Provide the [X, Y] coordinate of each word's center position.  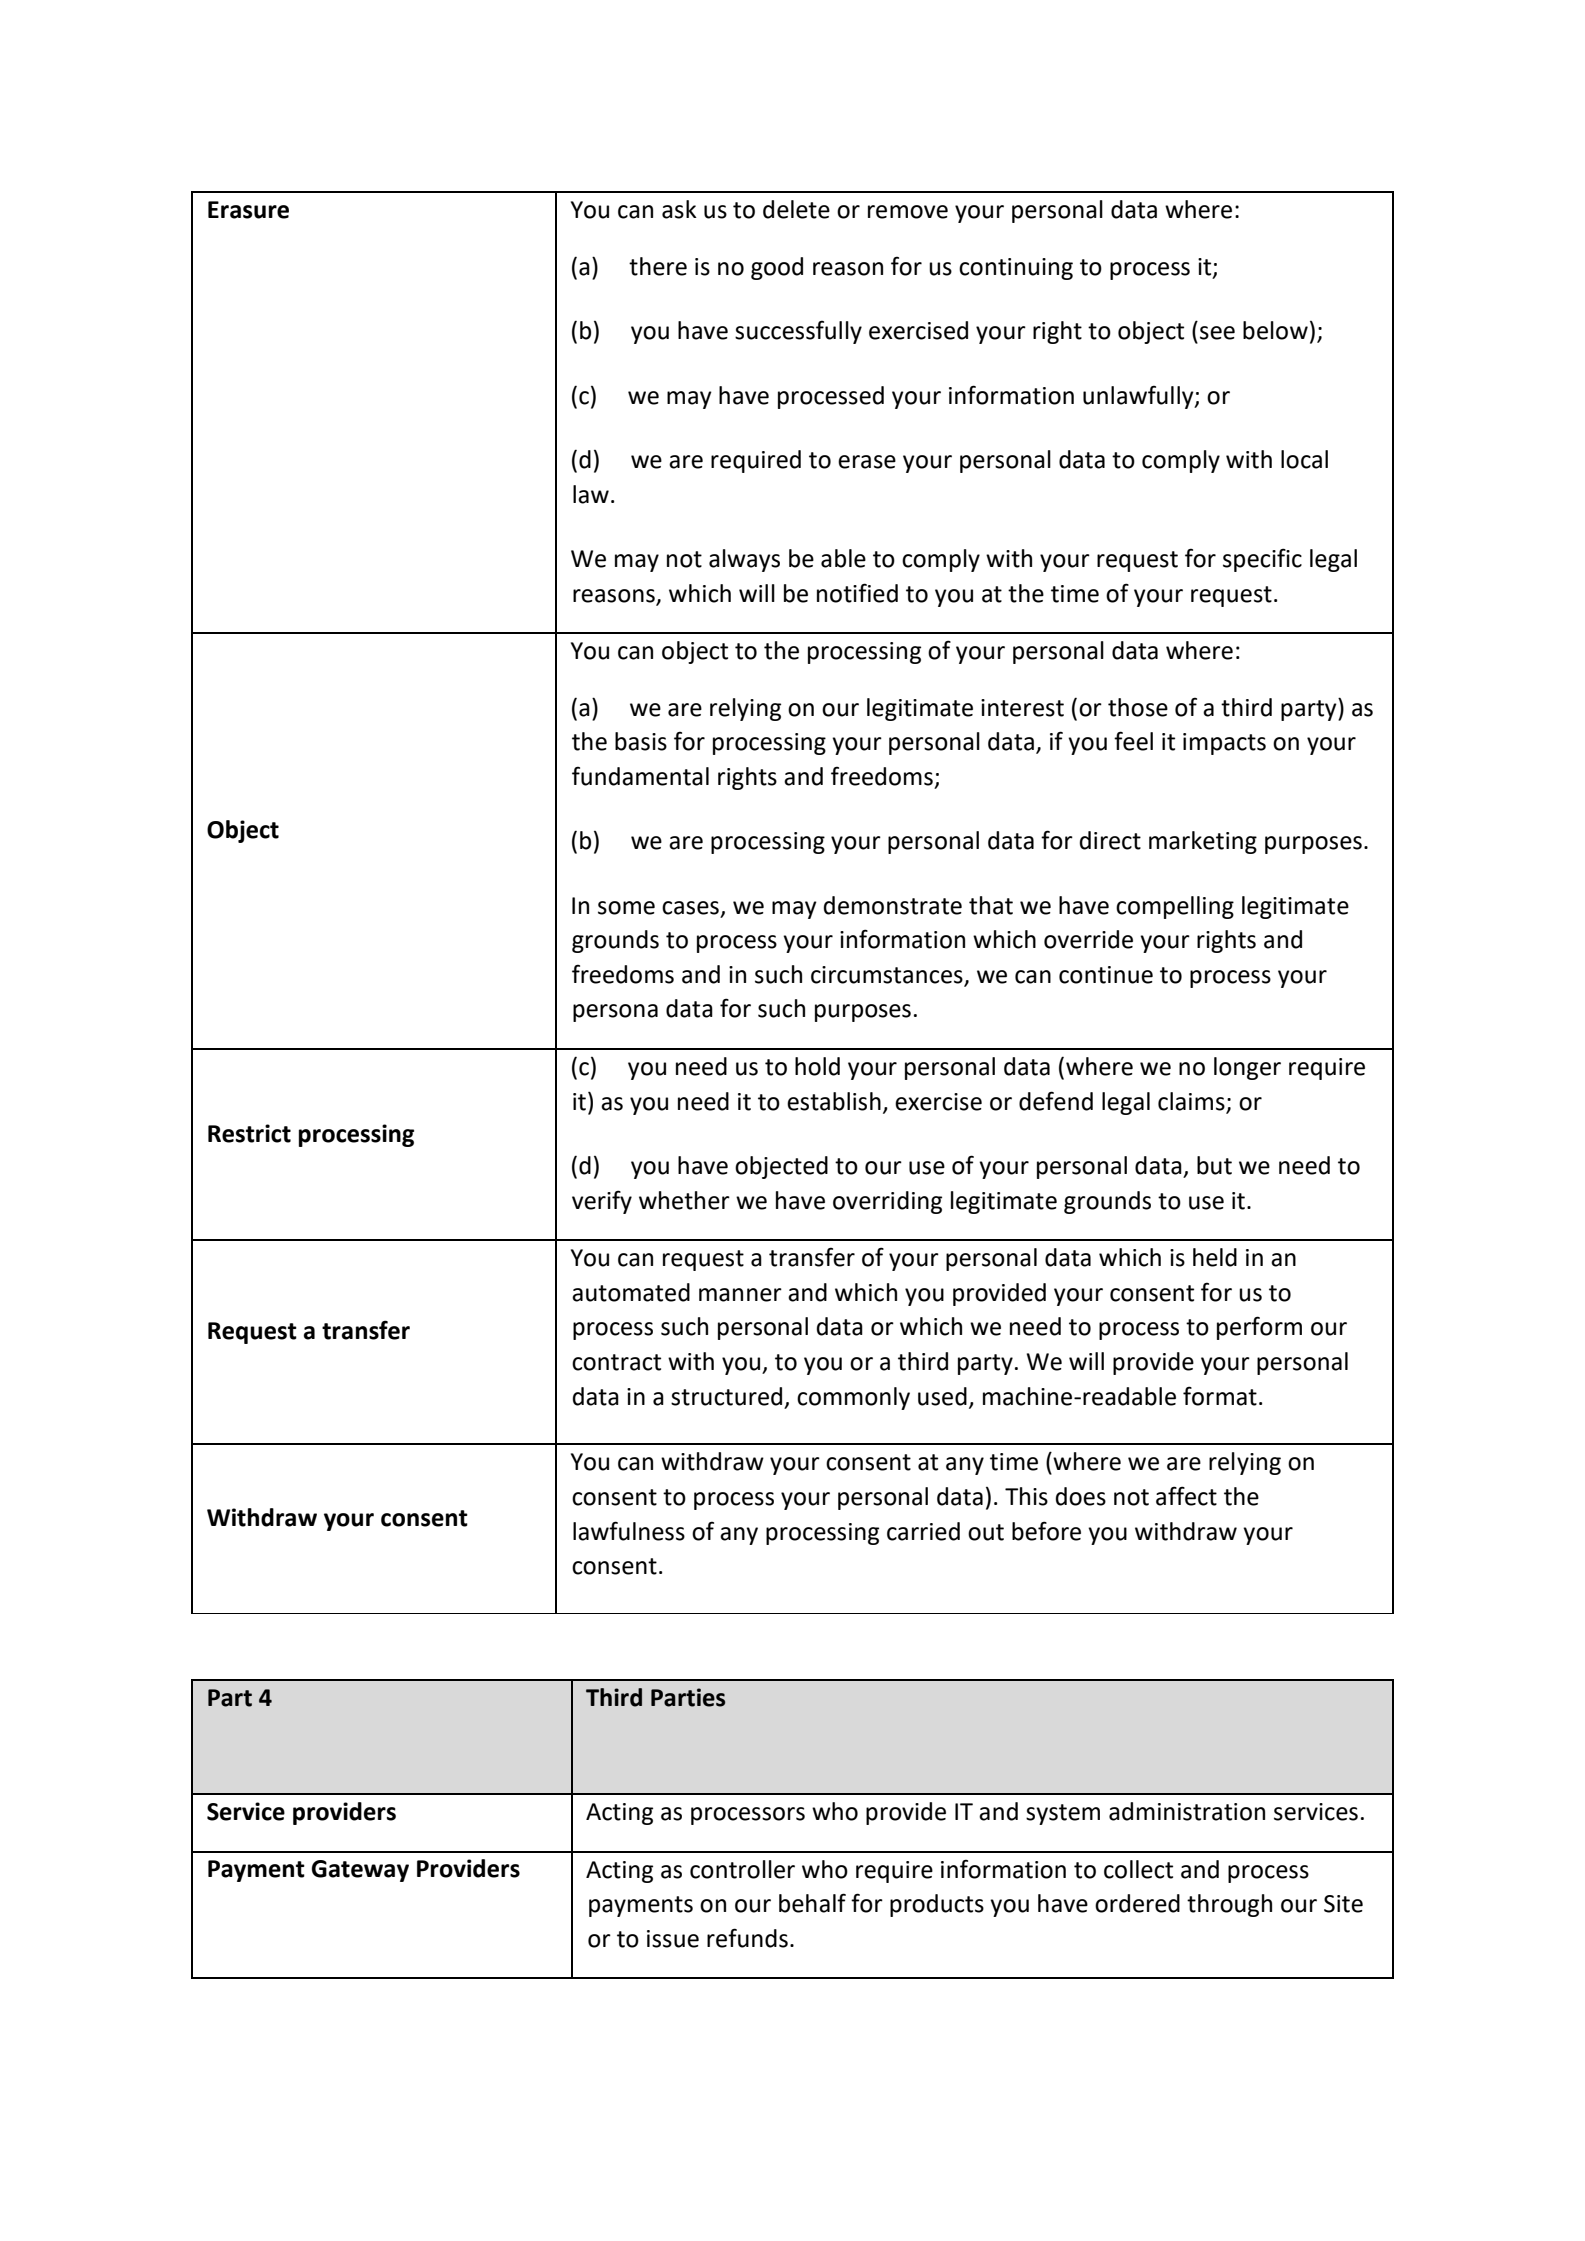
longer [1247, 1068]
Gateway [360, 1871]
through [1229, 1905]
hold [817, 1066]
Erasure [248, 210]
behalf [812, 1903]
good [777, 268]
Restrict [249, 1133]
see [1217, 333]
